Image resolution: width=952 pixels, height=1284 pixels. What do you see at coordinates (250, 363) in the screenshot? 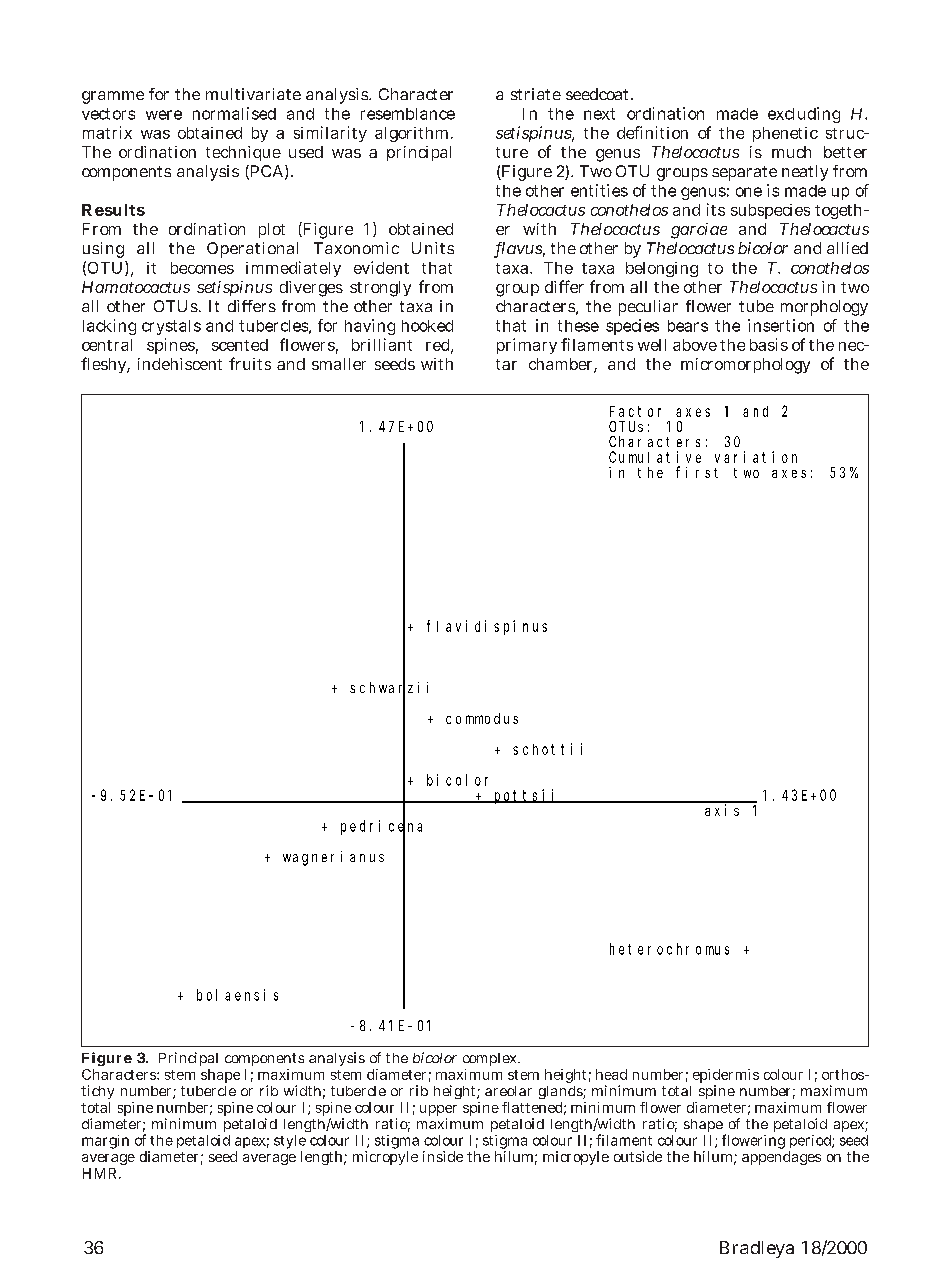
I see `fruits` at bounding box center [250, 363].
